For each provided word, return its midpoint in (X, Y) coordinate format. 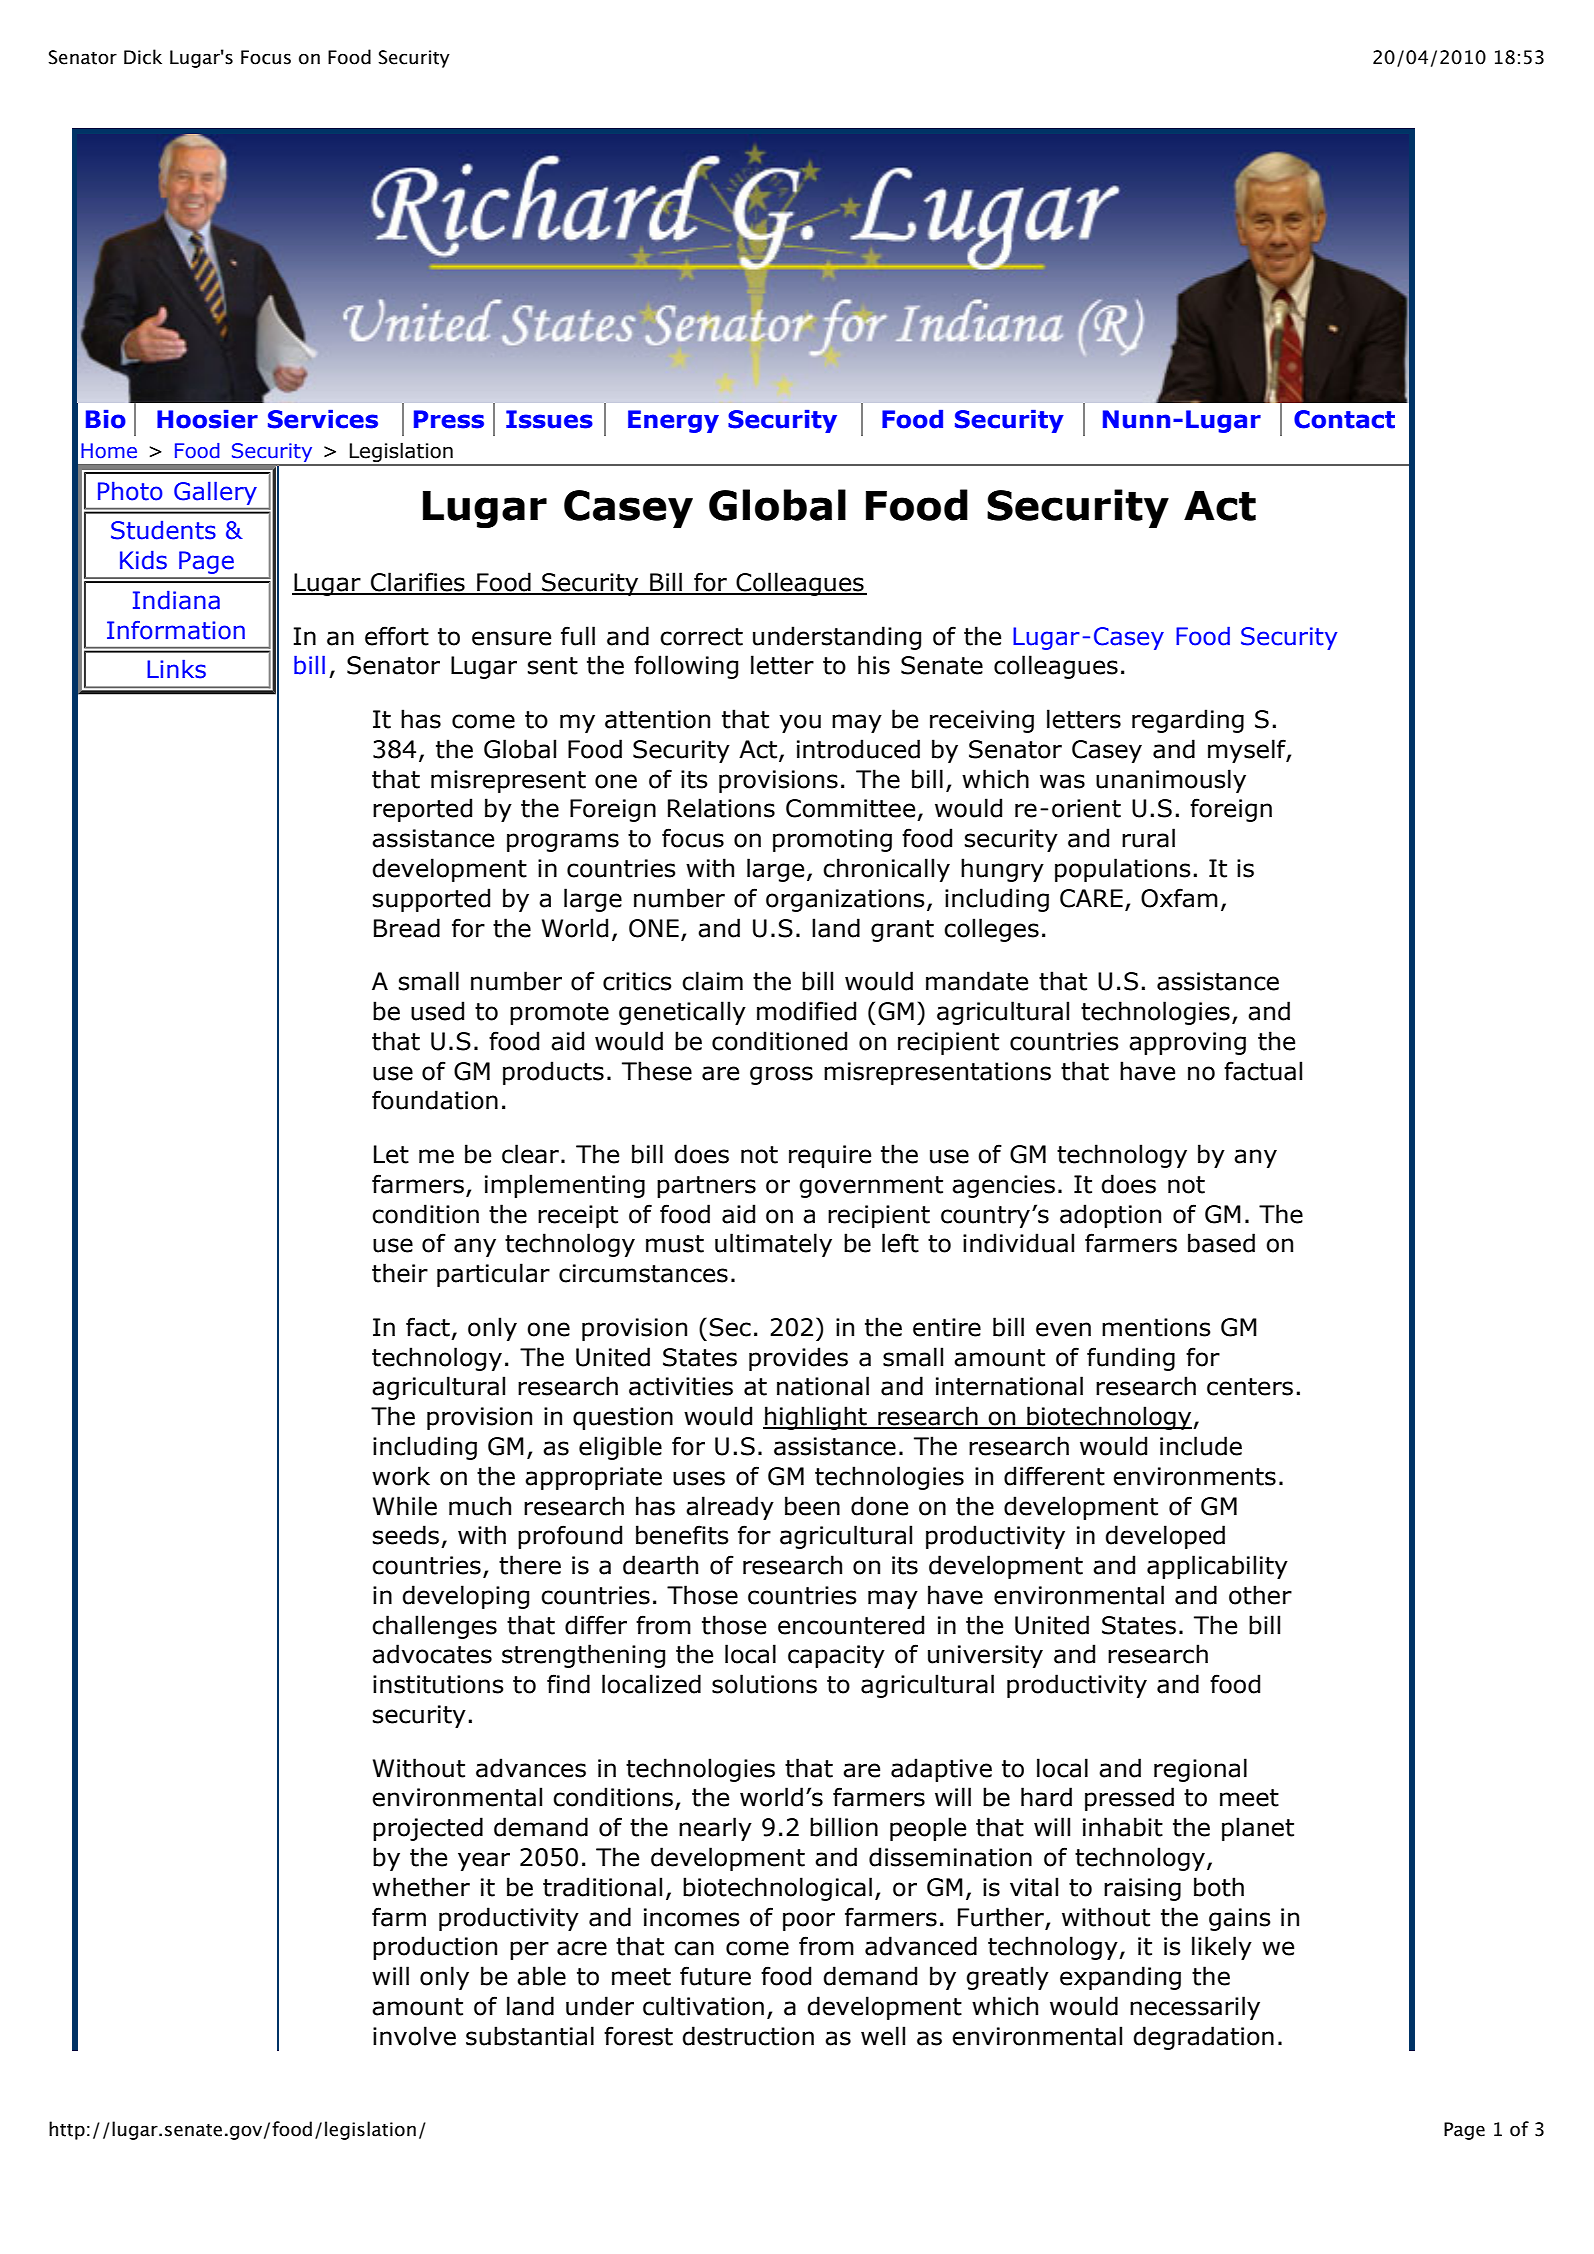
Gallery (215, 493)
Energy (673, 421)
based (1221, 1243)
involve (414, 2036)
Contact (1344, 419)
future (715, 1976)
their (400, 1273)
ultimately (773, 1245)
